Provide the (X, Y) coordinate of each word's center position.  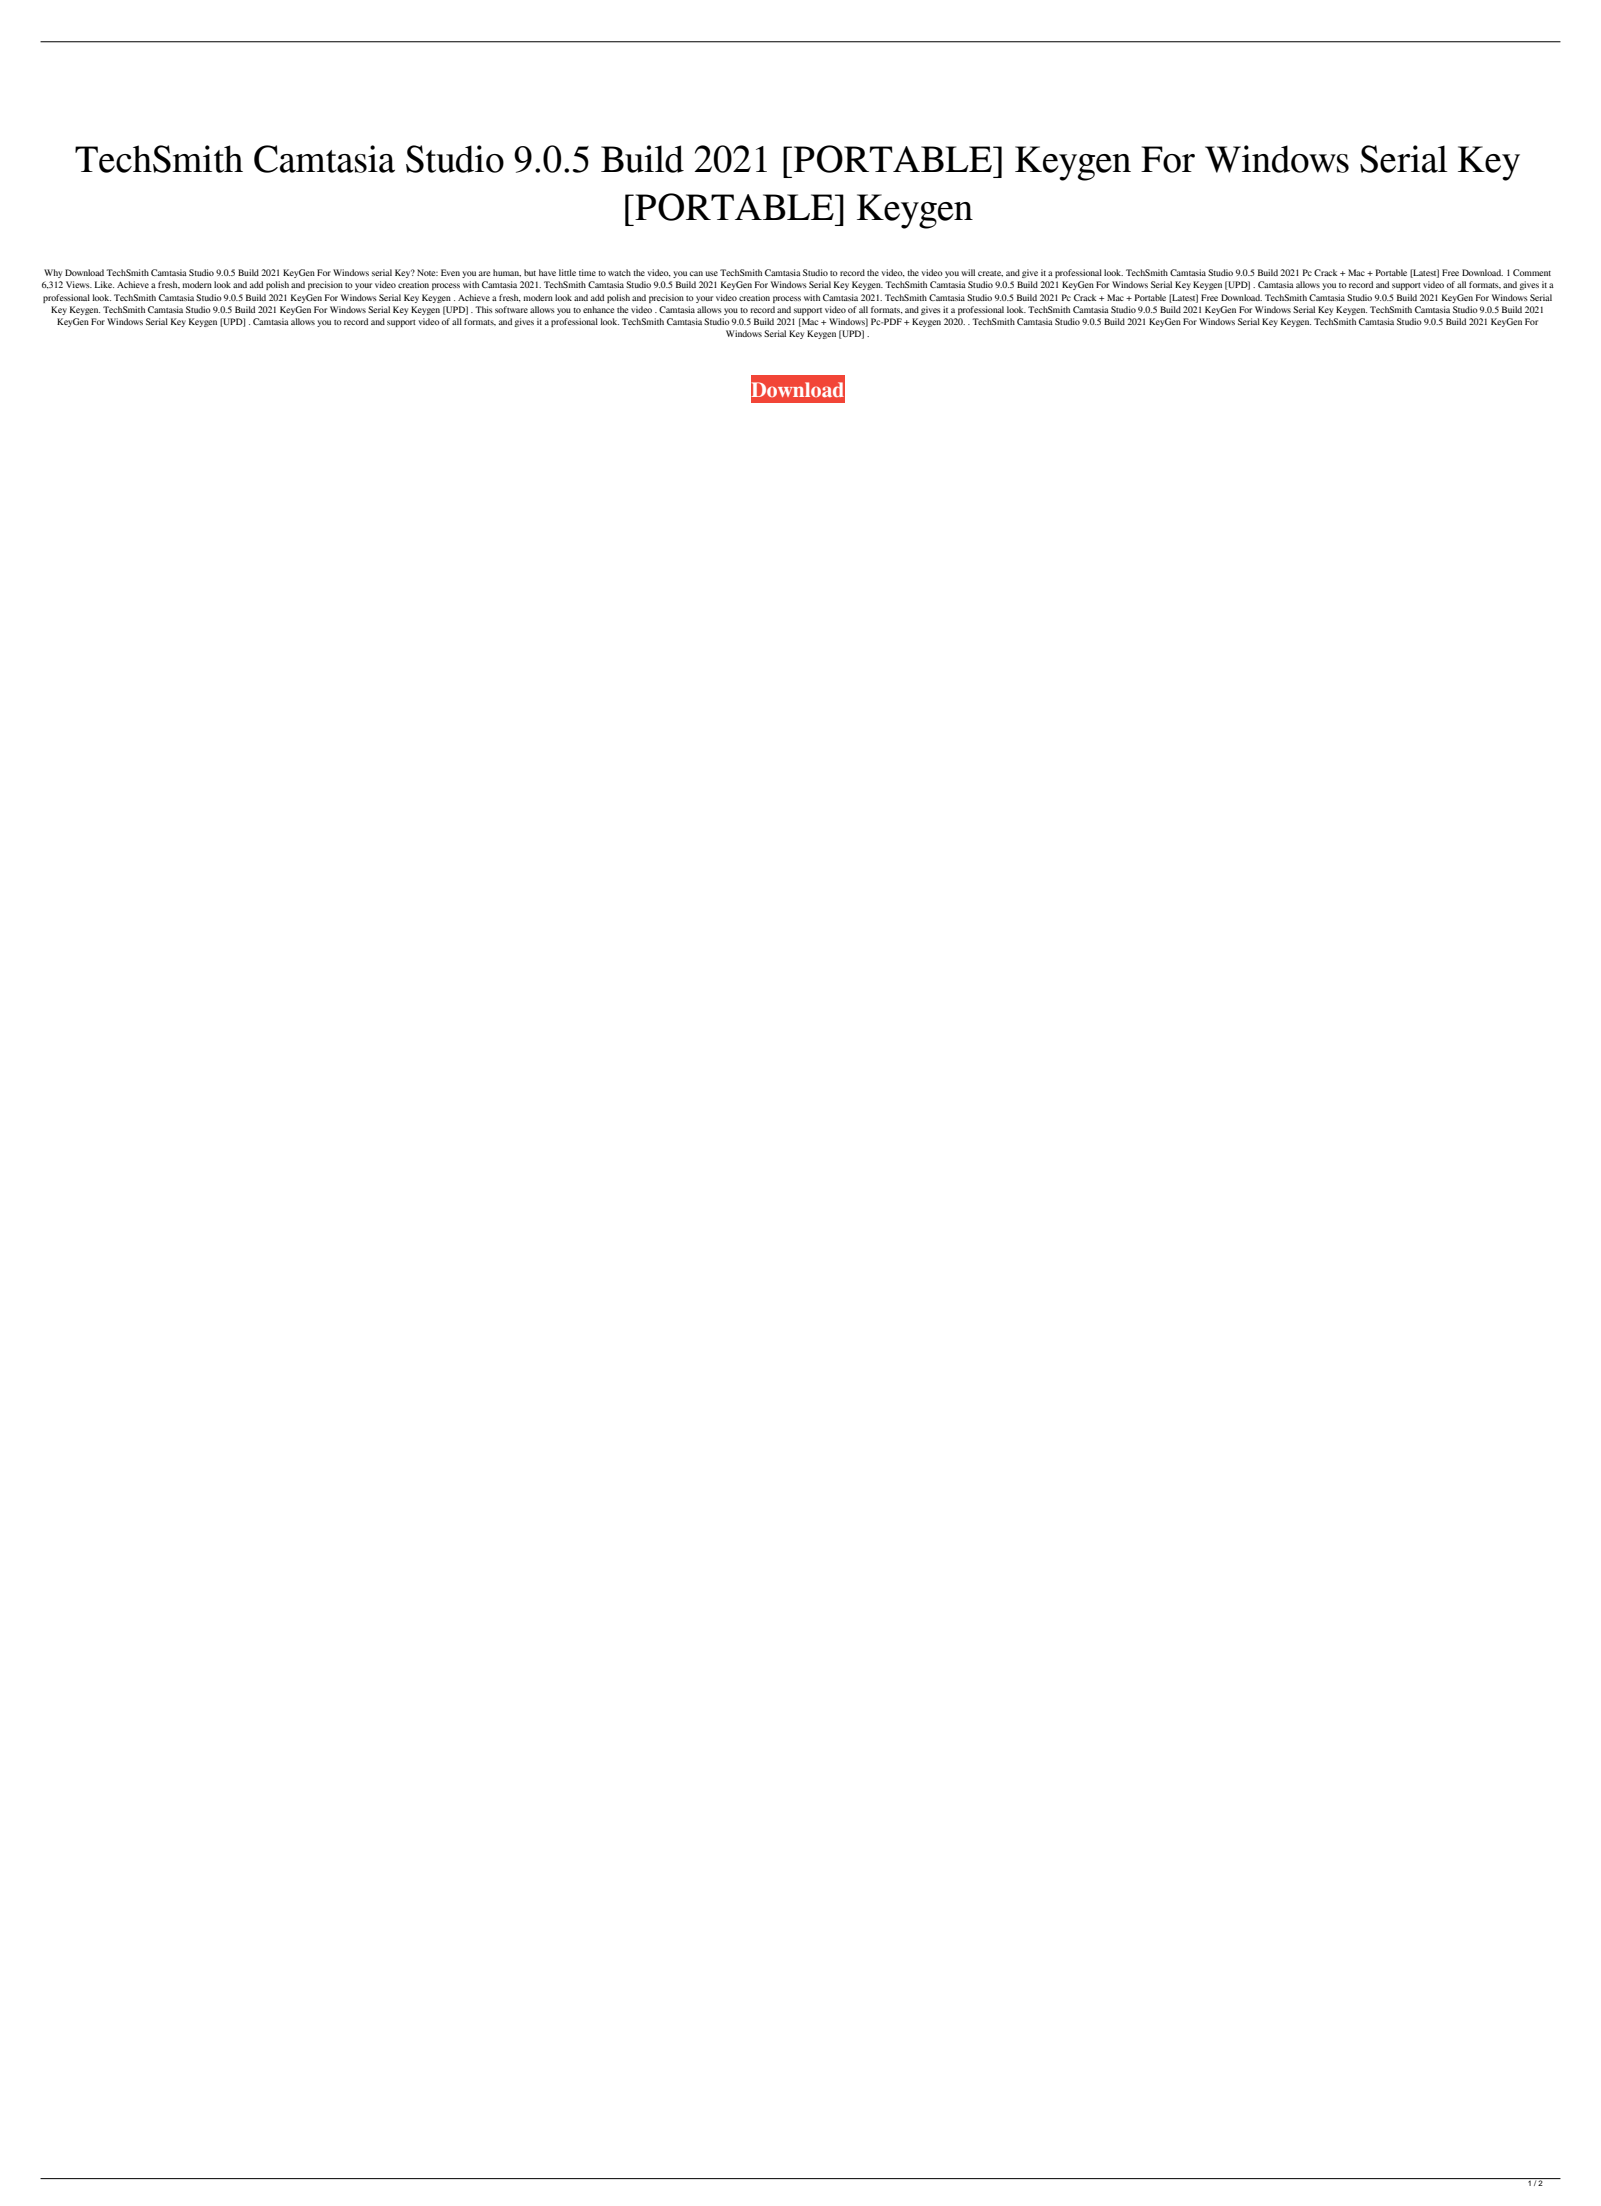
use (712, 273)
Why (53, 273)
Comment (1532, 272)
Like (104, 284)
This (484, 309)
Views (79, 284)
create (990, 274)
